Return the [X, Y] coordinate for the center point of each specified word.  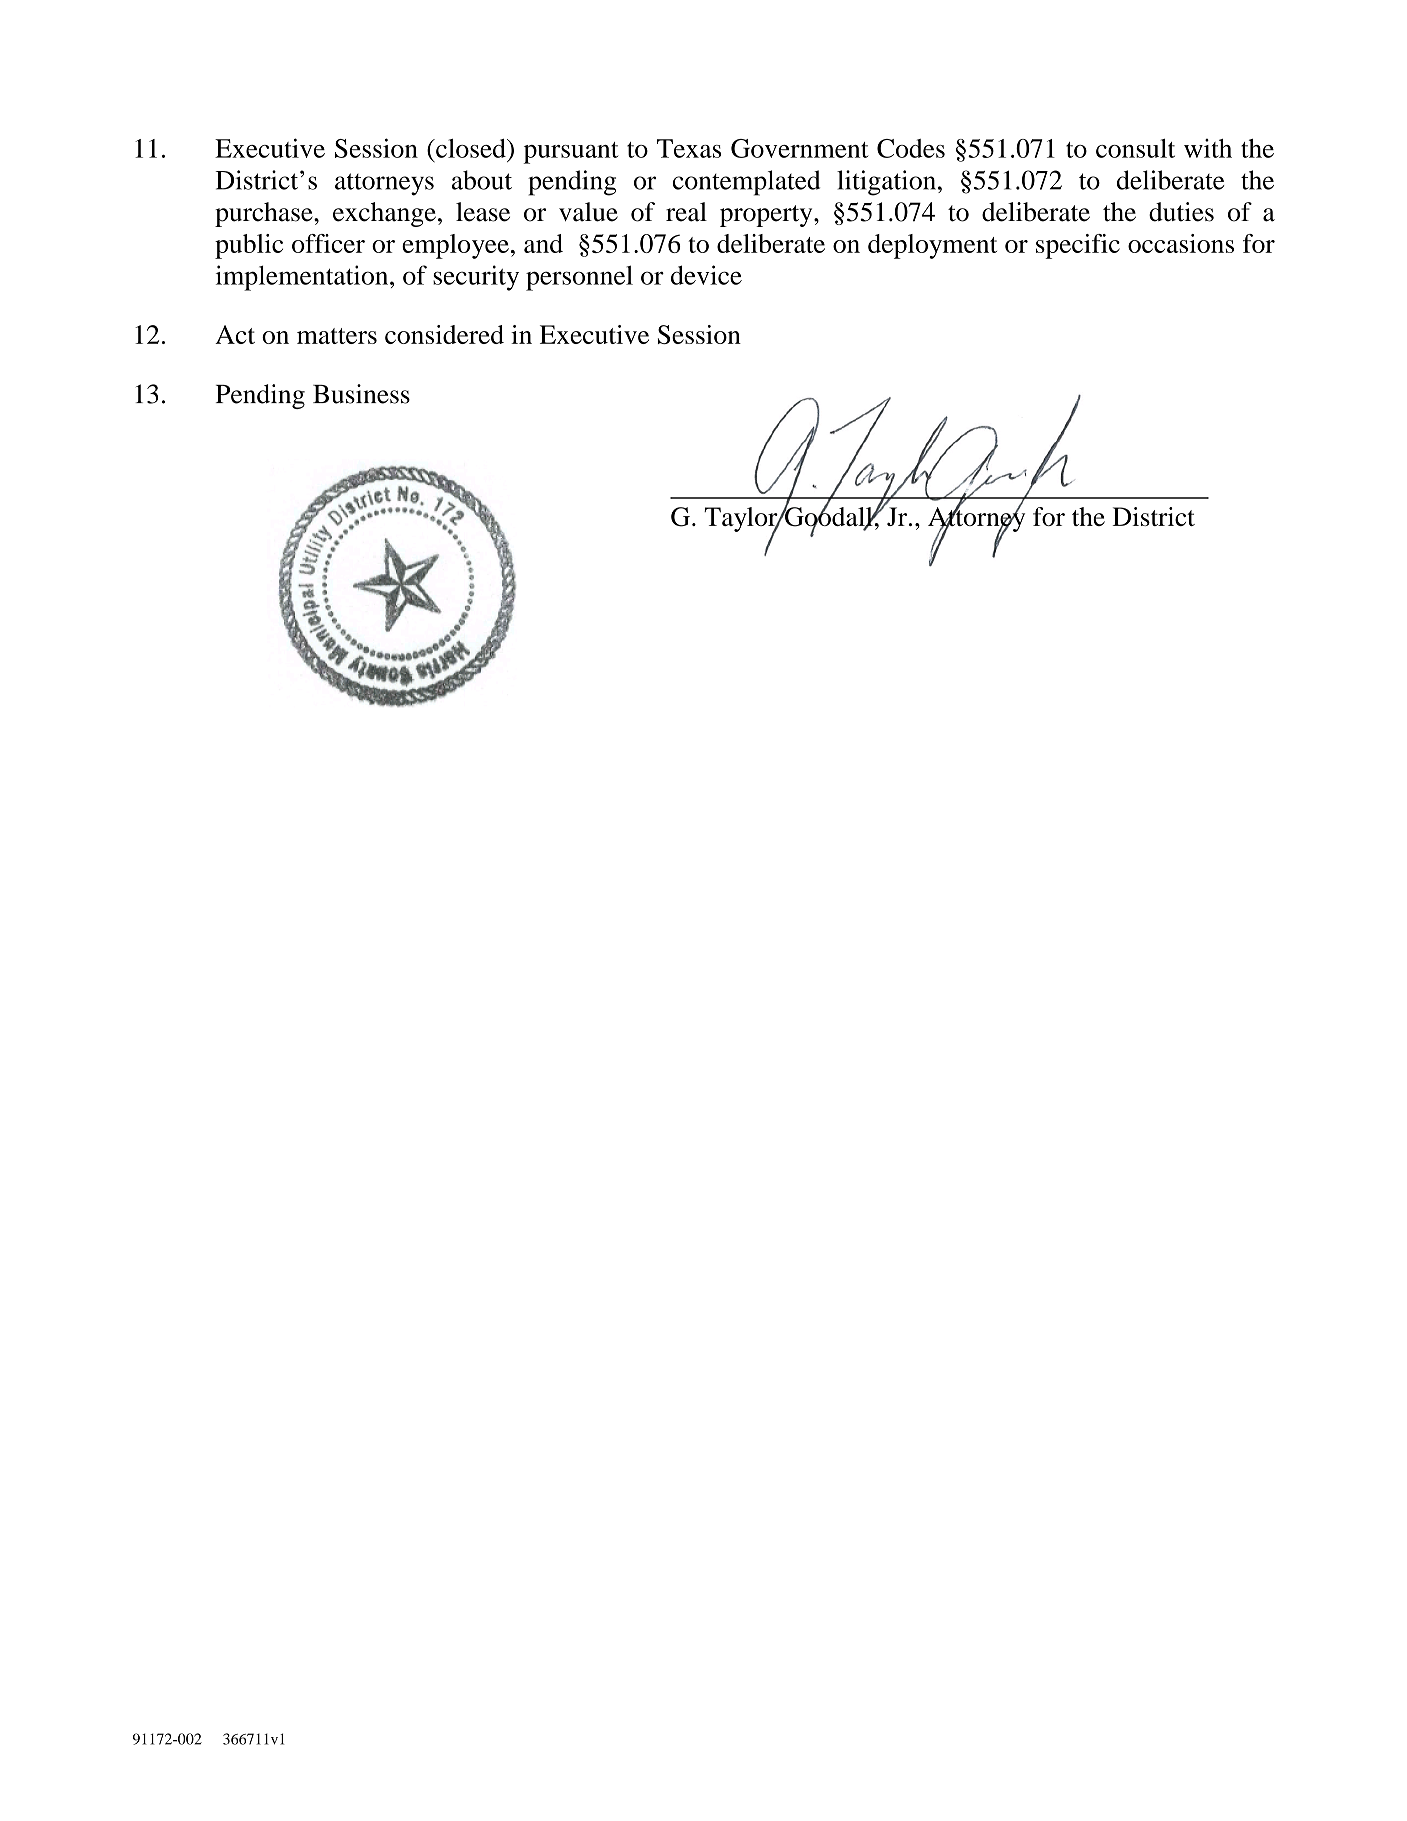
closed [471, 148]
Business [361, 394]
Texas [689, 148]
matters [337, 336]
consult [1135, 148]
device [706, 275]
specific [1078, 246]
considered [444, 334]
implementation [303, 278]
